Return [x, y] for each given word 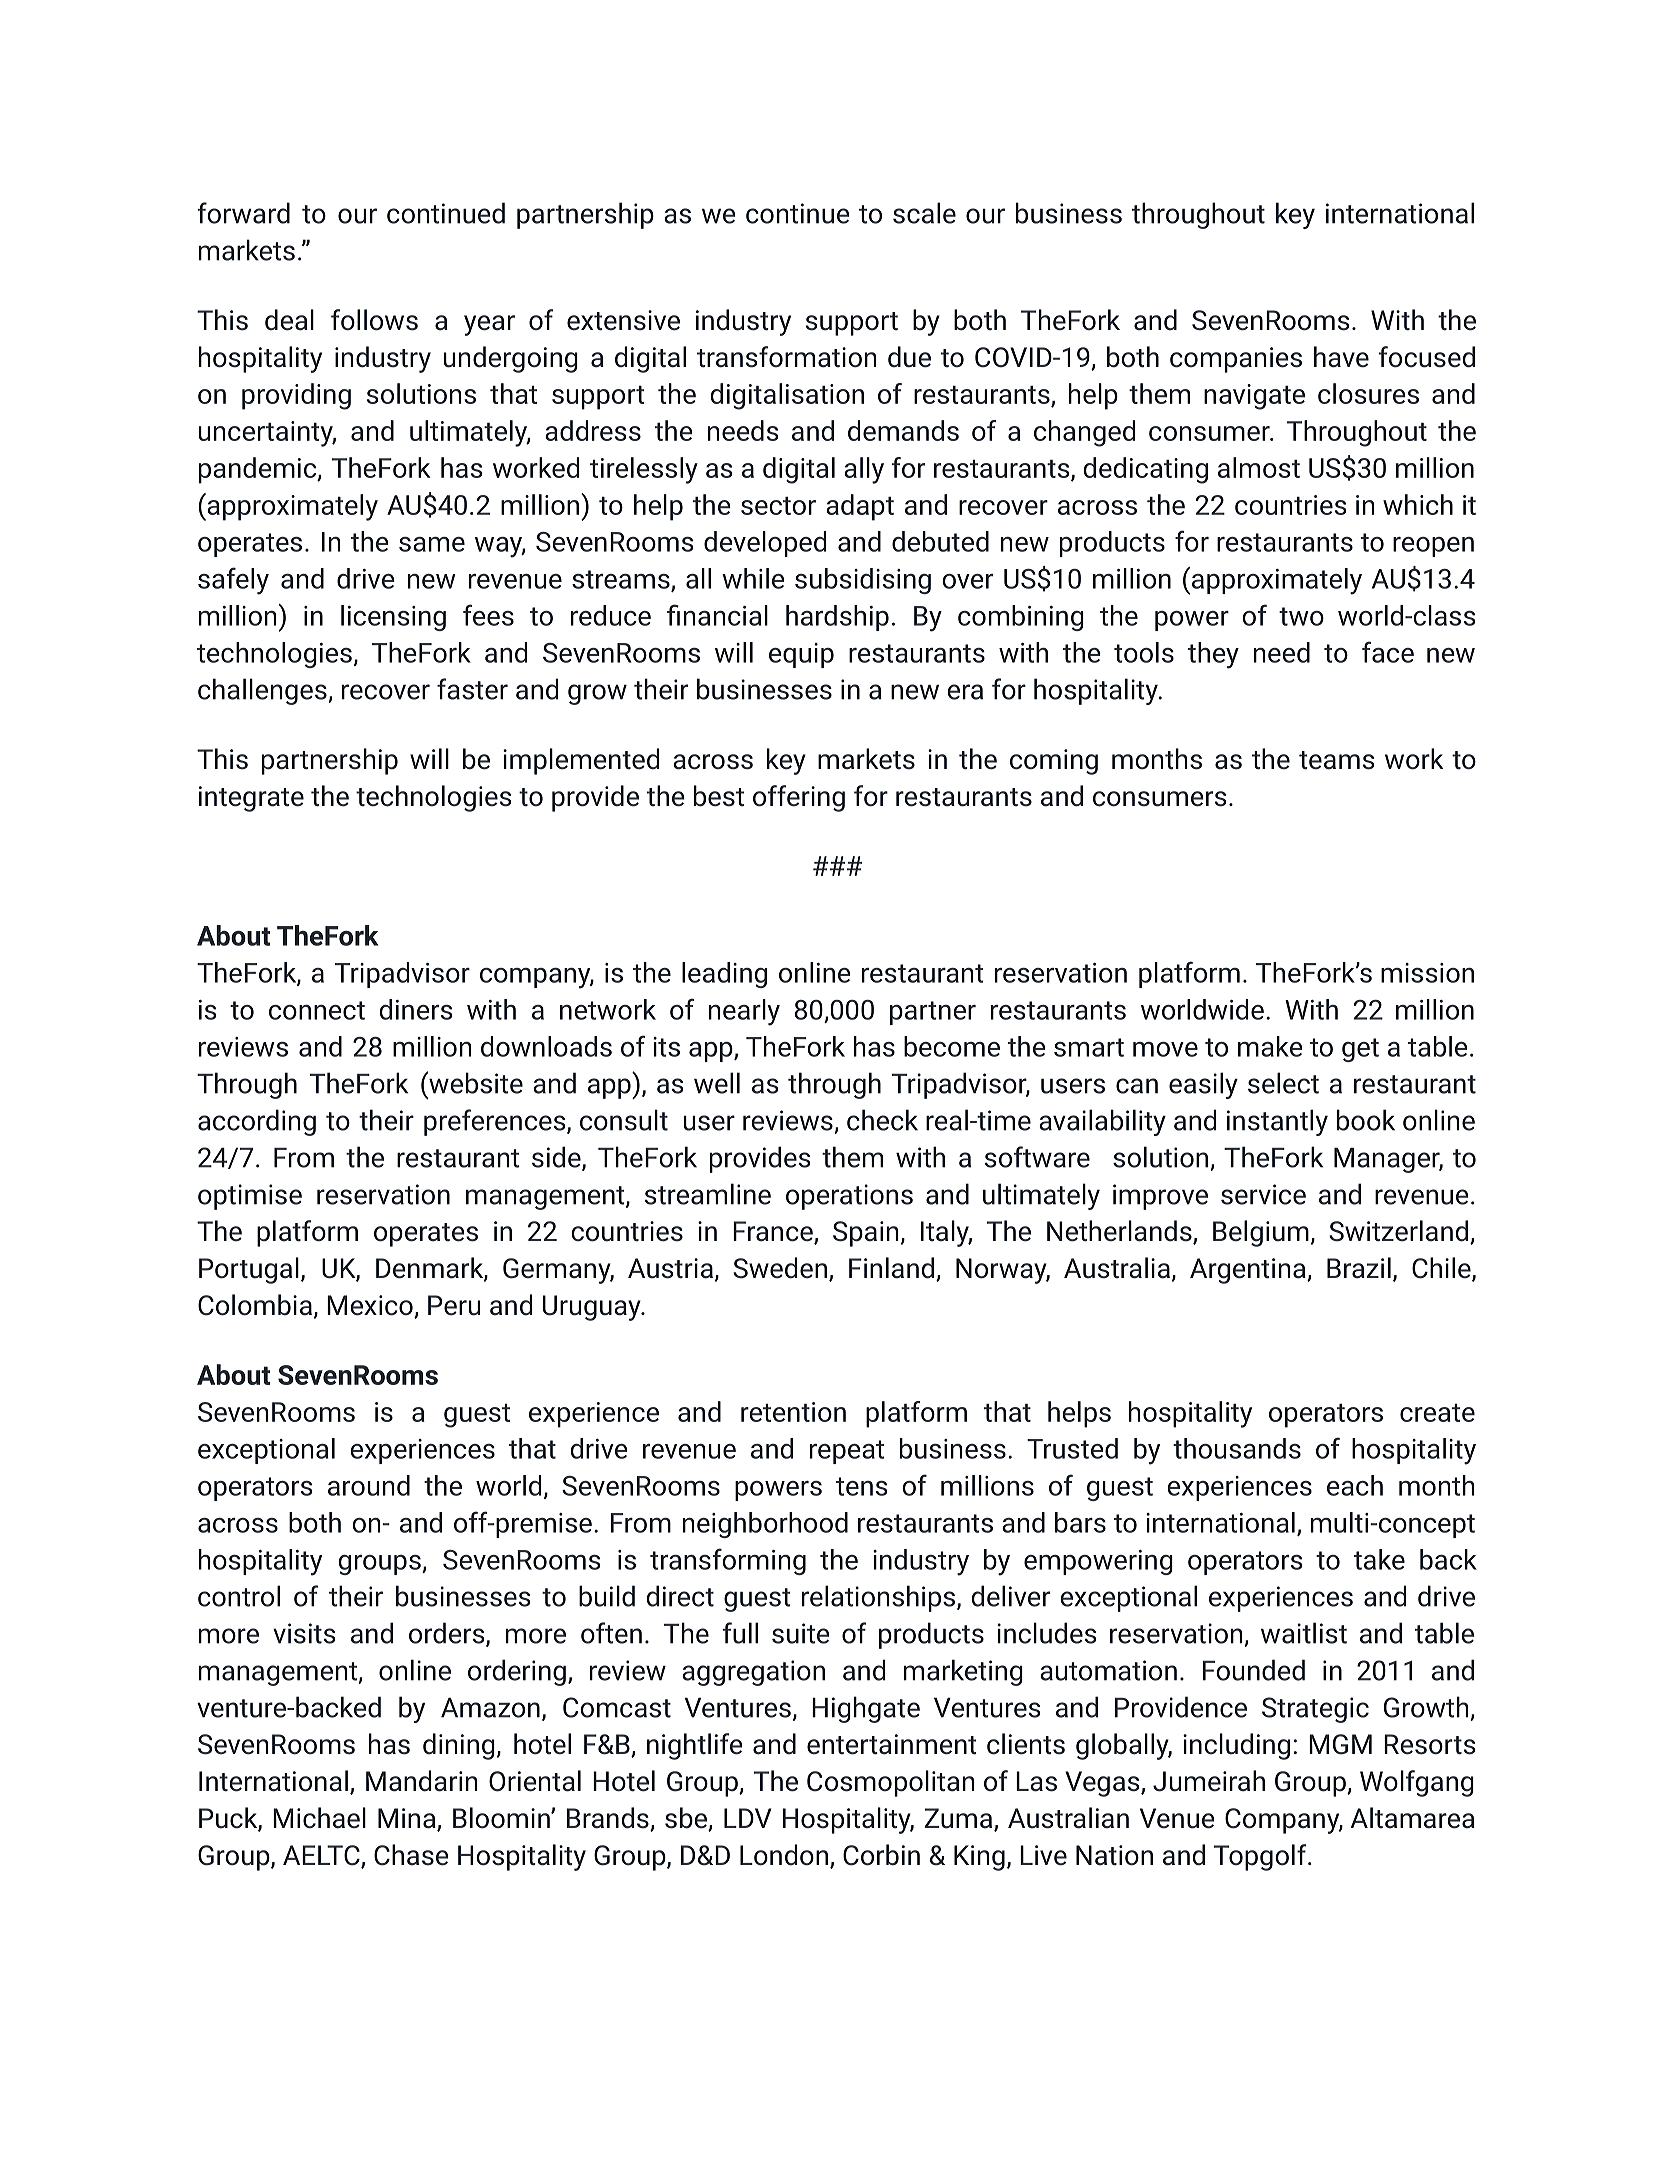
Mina [408, 1819]
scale [924, 213]
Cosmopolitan [891, 1783]
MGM [1340, 1744]
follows [374, 320]
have [1341, 357]
